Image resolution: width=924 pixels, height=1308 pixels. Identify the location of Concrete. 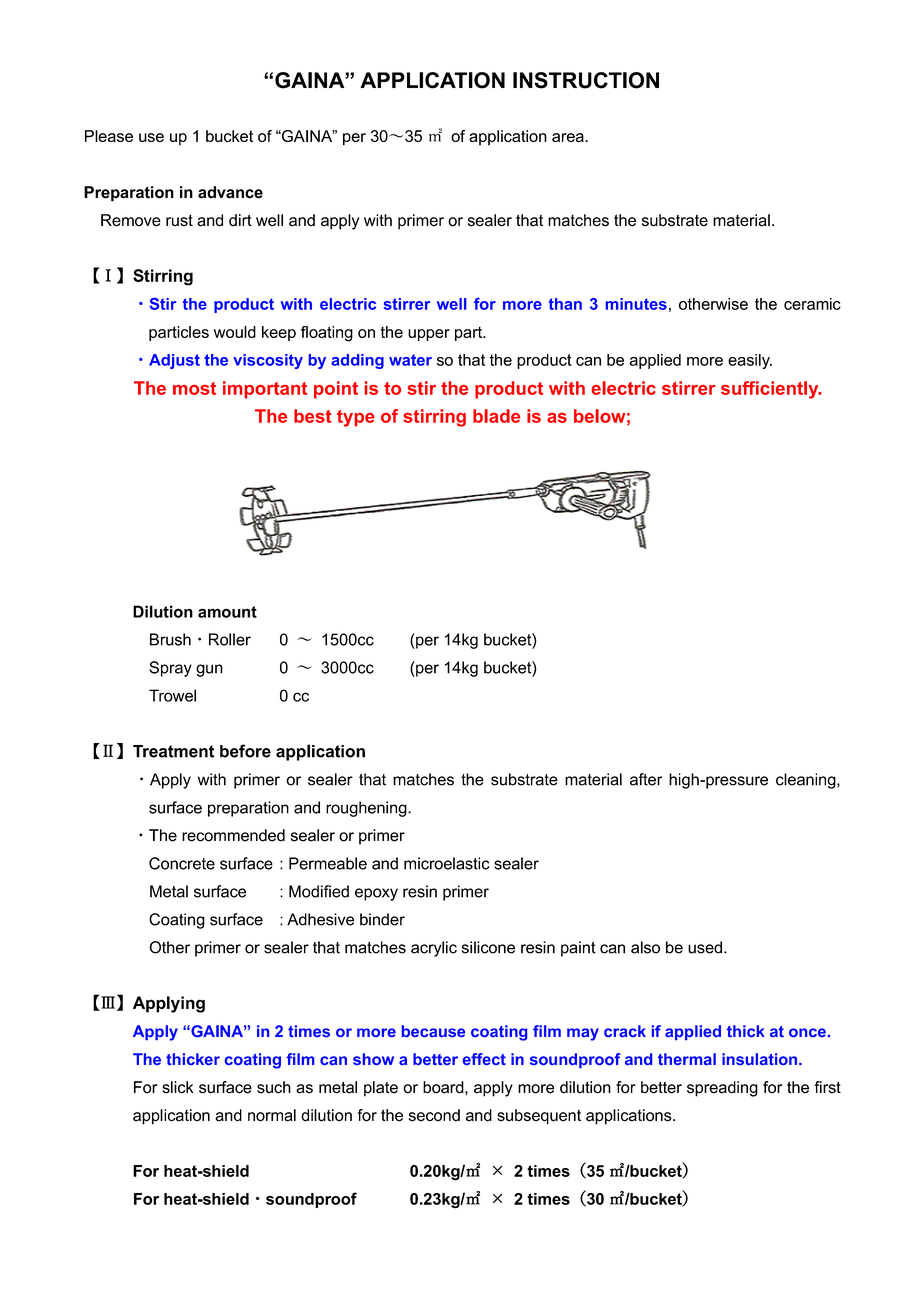
(182, 863).
